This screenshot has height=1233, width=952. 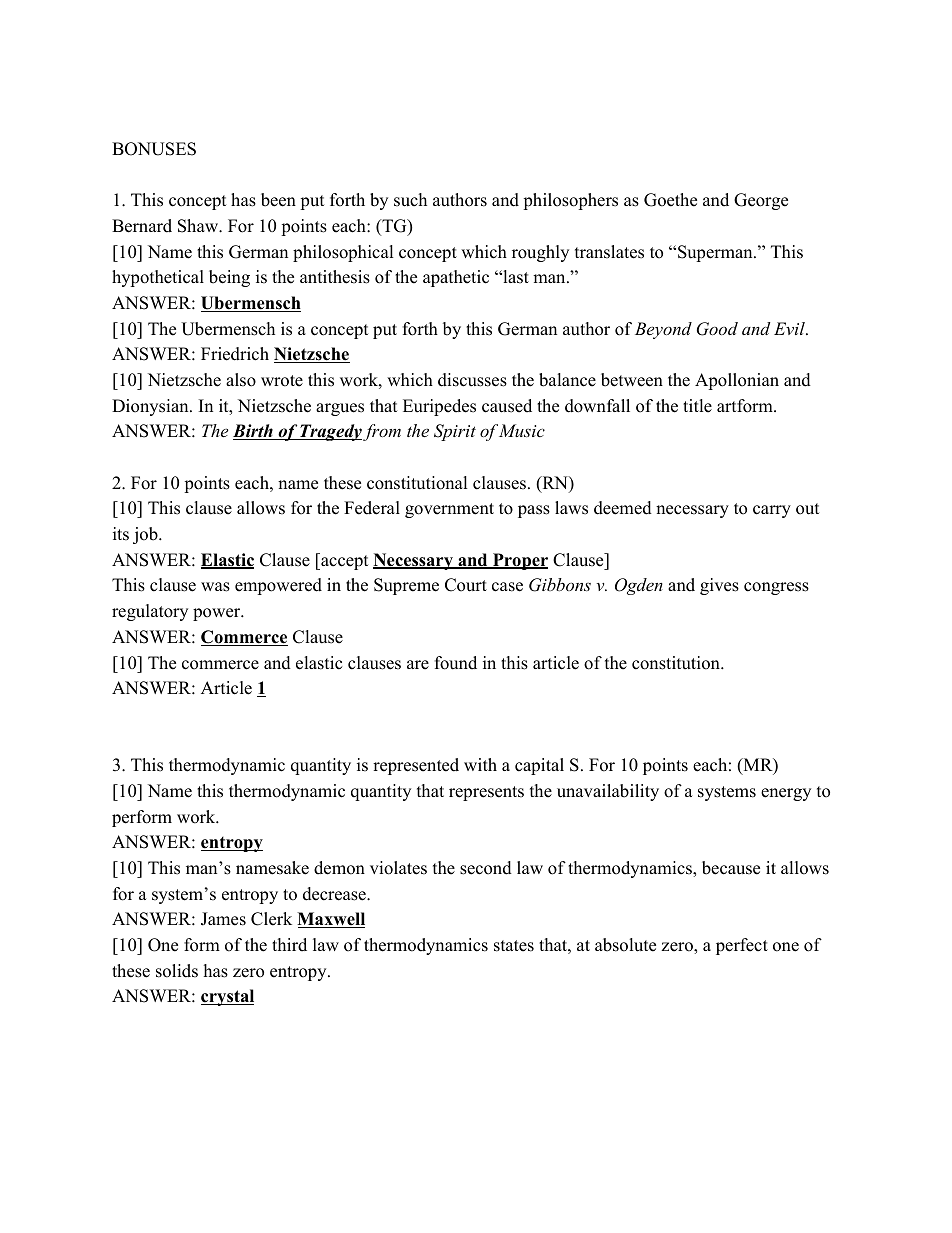 I want to click on gives, so click(x=719, y=586).
